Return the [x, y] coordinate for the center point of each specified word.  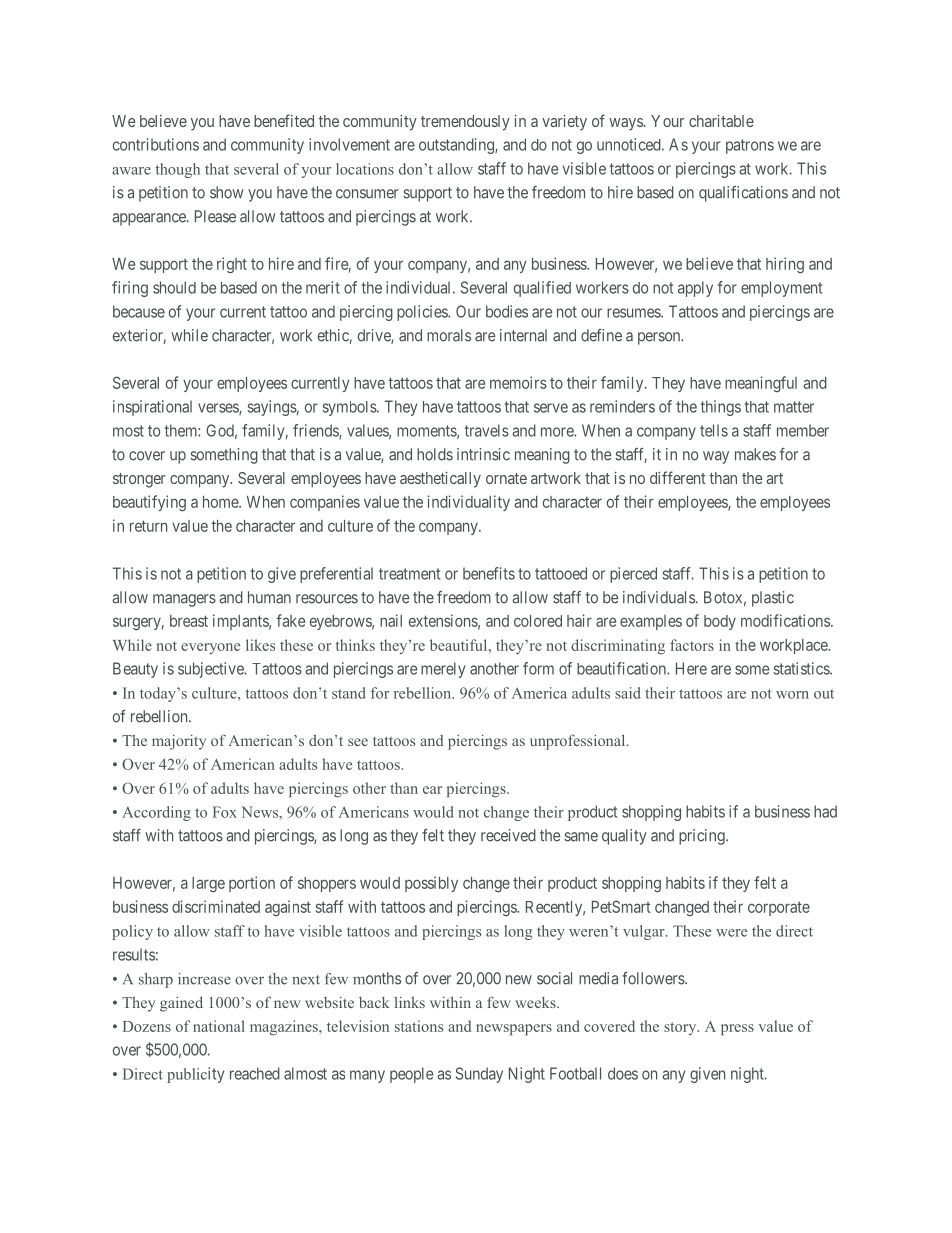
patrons [750, 146]
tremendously [465, 123]
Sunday [479, 1075]
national [219, 1026]
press [737, 1029]
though [177, 170]
